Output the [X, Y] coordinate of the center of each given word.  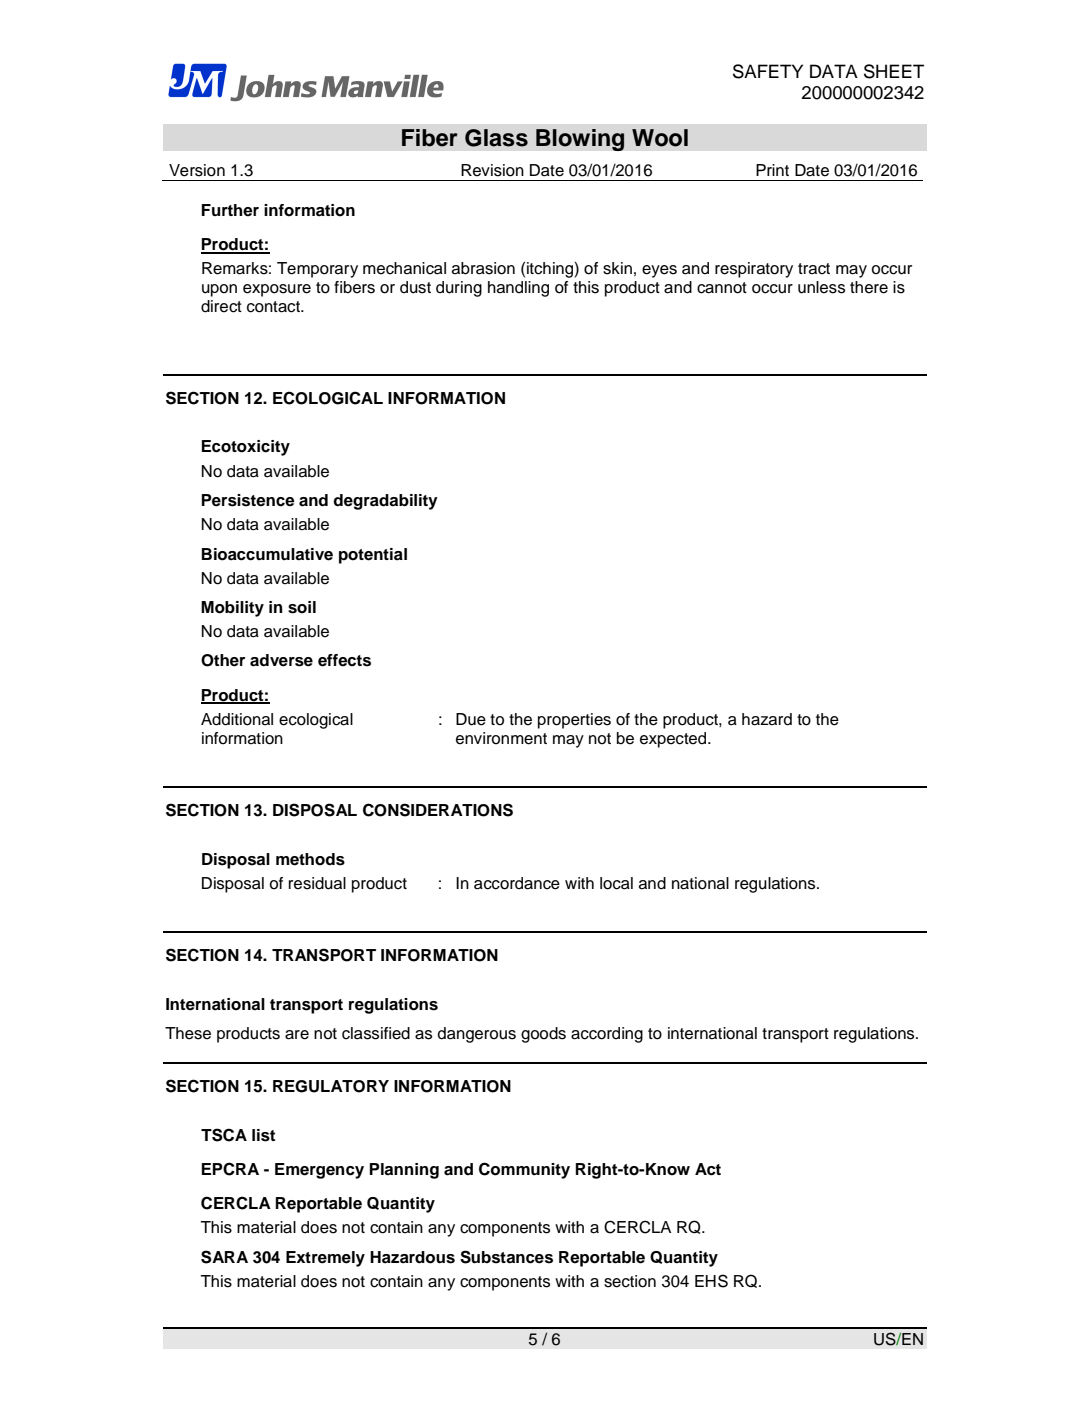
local [616, 883]
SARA [224, 1257]
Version [197, 170]
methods [310, 859]
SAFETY [768, 71]
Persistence [248, 500]
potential [373, 556]
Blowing [580, 140]
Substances [506, 1257]
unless [821, 287]
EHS [711, 1281]
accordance [517, 883]
